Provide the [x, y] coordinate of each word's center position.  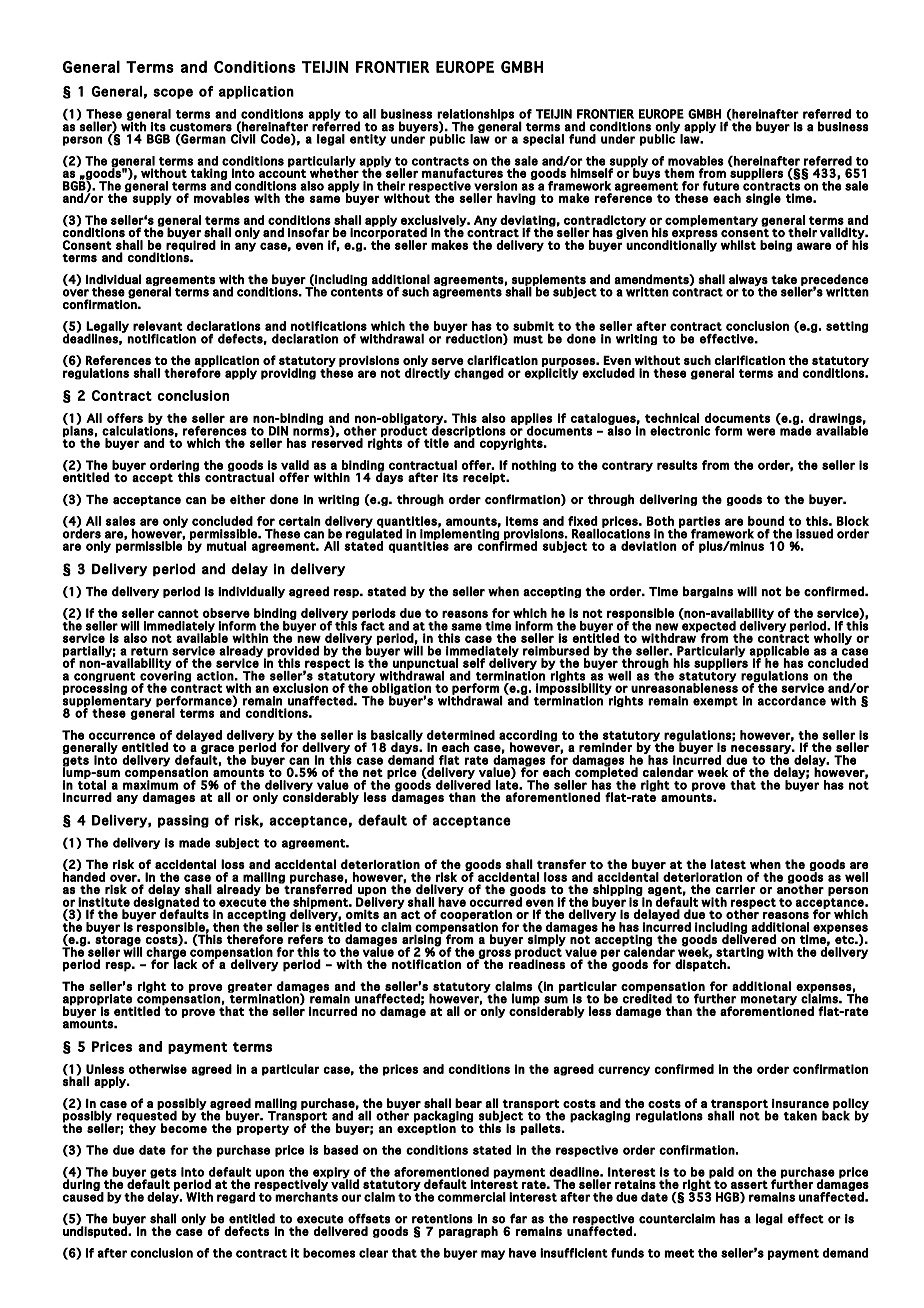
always [748, 281]
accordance [792, 701]
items [522, 521]
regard [236, 1198]
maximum [150, 784]
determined [461, 735]
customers [201, 127]
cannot [178, 613]
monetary [768, 1001]
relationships [475, 116]
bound [766, 521]
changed [479, 374]
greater [249, 988]
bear [468, 1103]
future [720, 186]
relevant [158, 326]
